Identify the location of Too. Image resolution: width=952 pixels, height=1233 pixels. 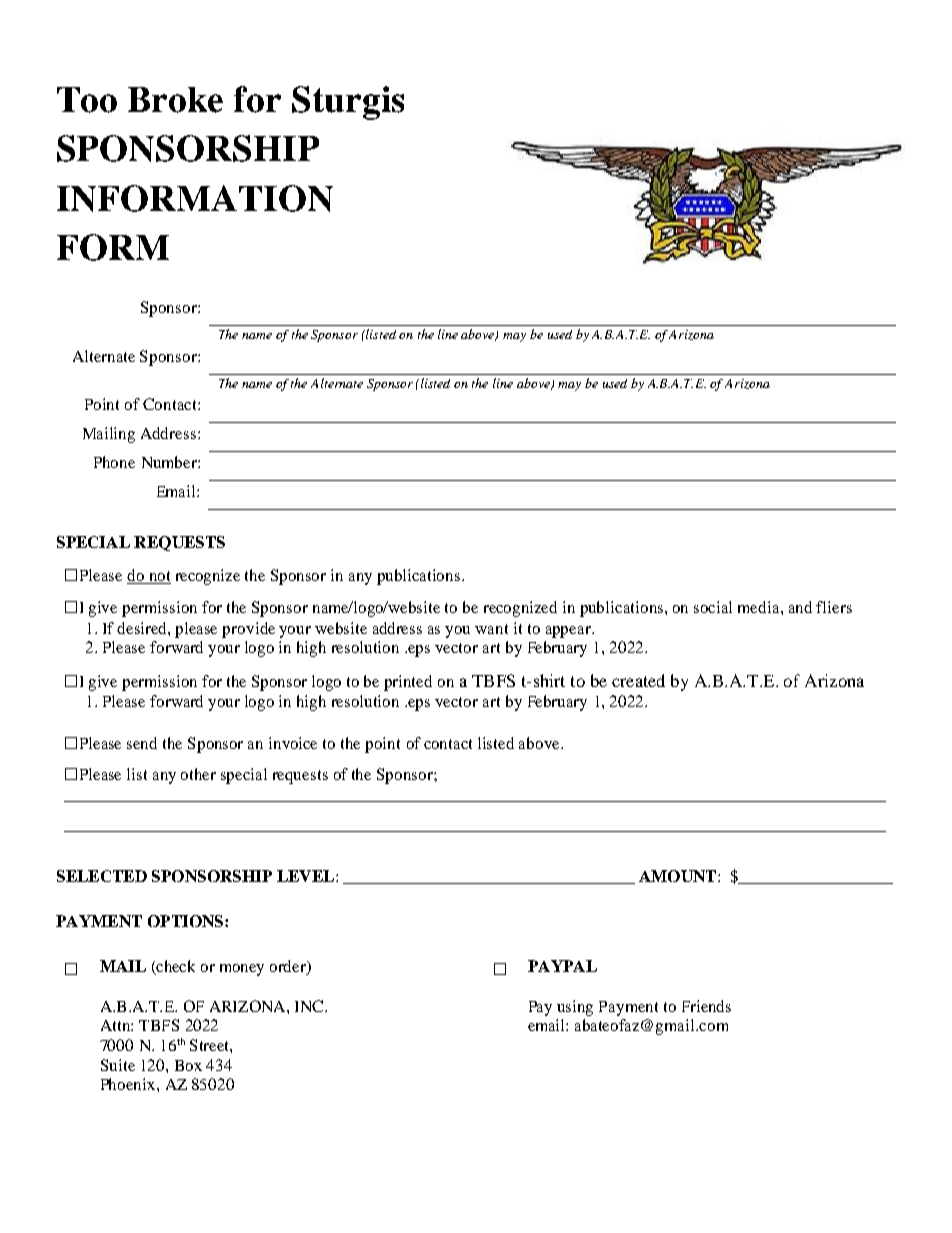
(87, 100).
